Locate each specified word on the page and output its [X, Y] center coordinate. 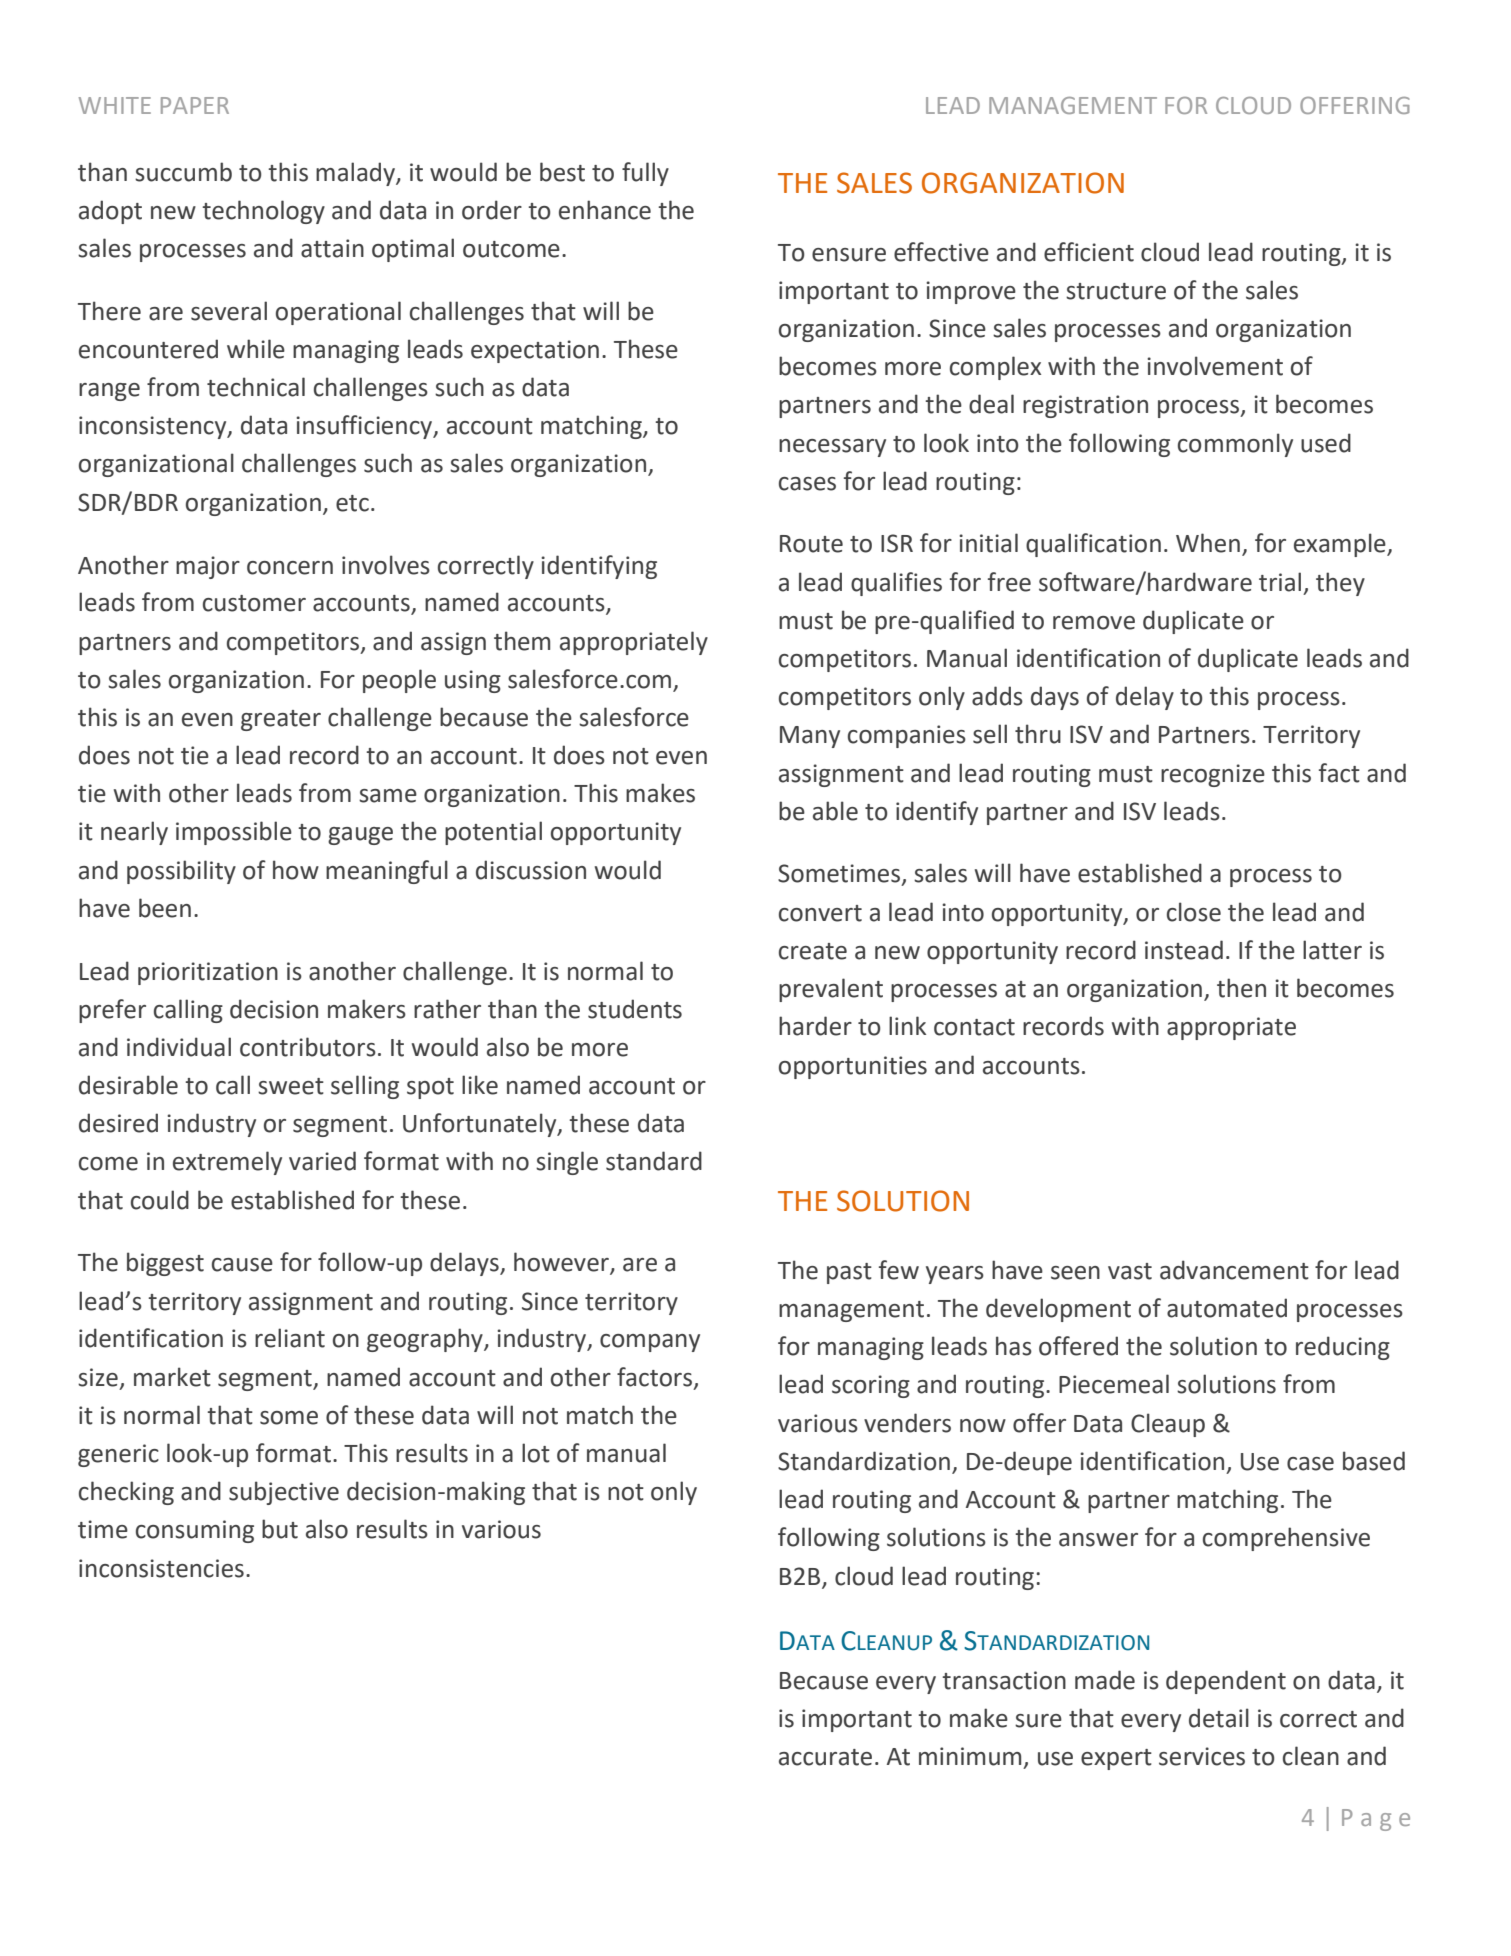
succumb [183, 172]
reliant [290, 1338]
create [813, 951]
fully [645, 174]
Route [811, 544]
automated [1227, 1308]
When [1208, 543]
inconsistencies [161, 1568]
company [650, 1343]
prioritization [208, 973]
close [1194, 912]
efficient [1089, 252]
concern [290, 568]
